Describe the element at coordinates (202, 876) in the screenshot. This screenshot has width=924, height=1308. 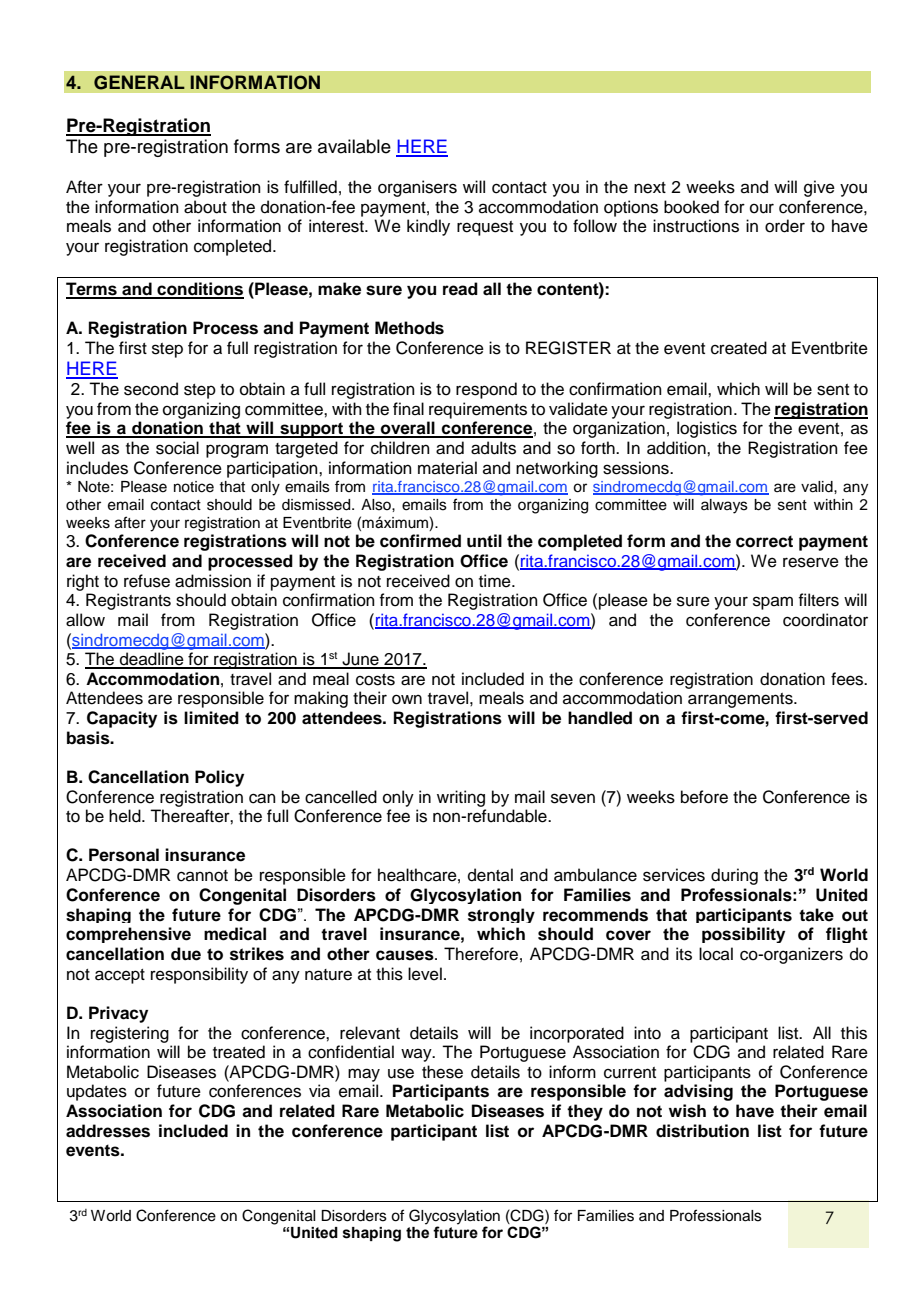
I see `cannot` at that location.
